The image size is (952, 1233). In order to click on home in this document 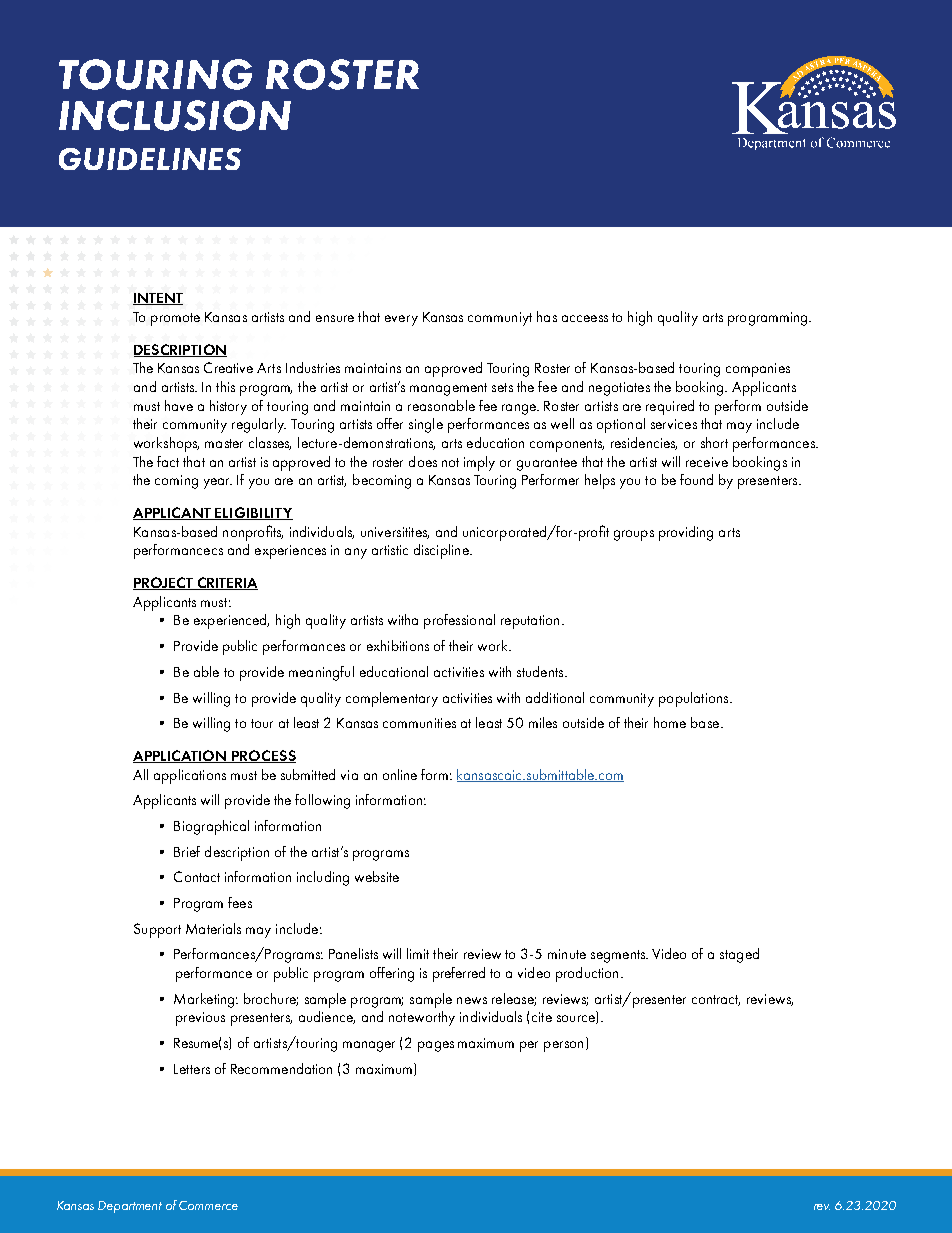, I will do `click(670, 722)`.
